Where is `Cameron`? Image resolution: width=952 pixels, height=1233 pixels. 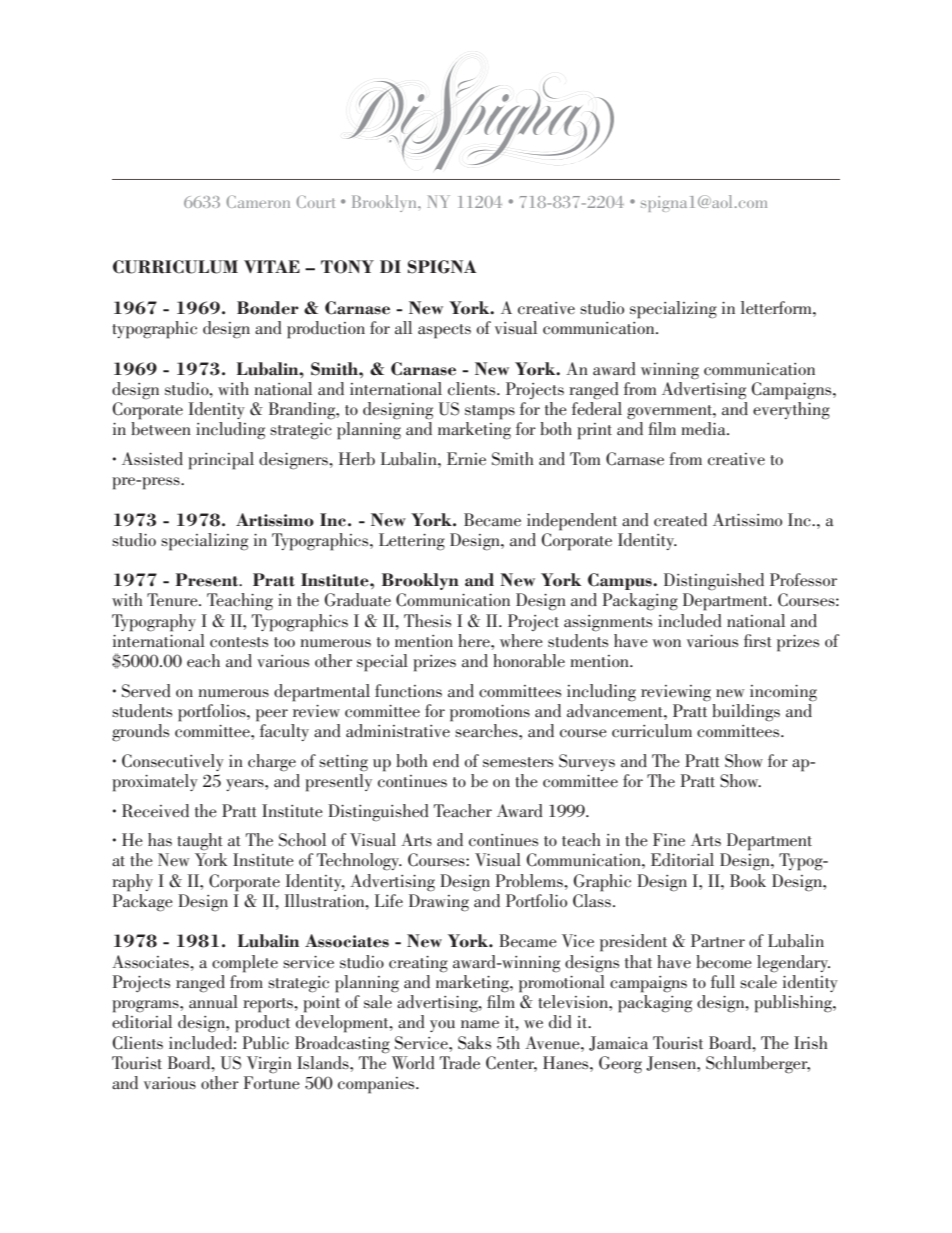 Cameron is located at coordinates (258, 201).
